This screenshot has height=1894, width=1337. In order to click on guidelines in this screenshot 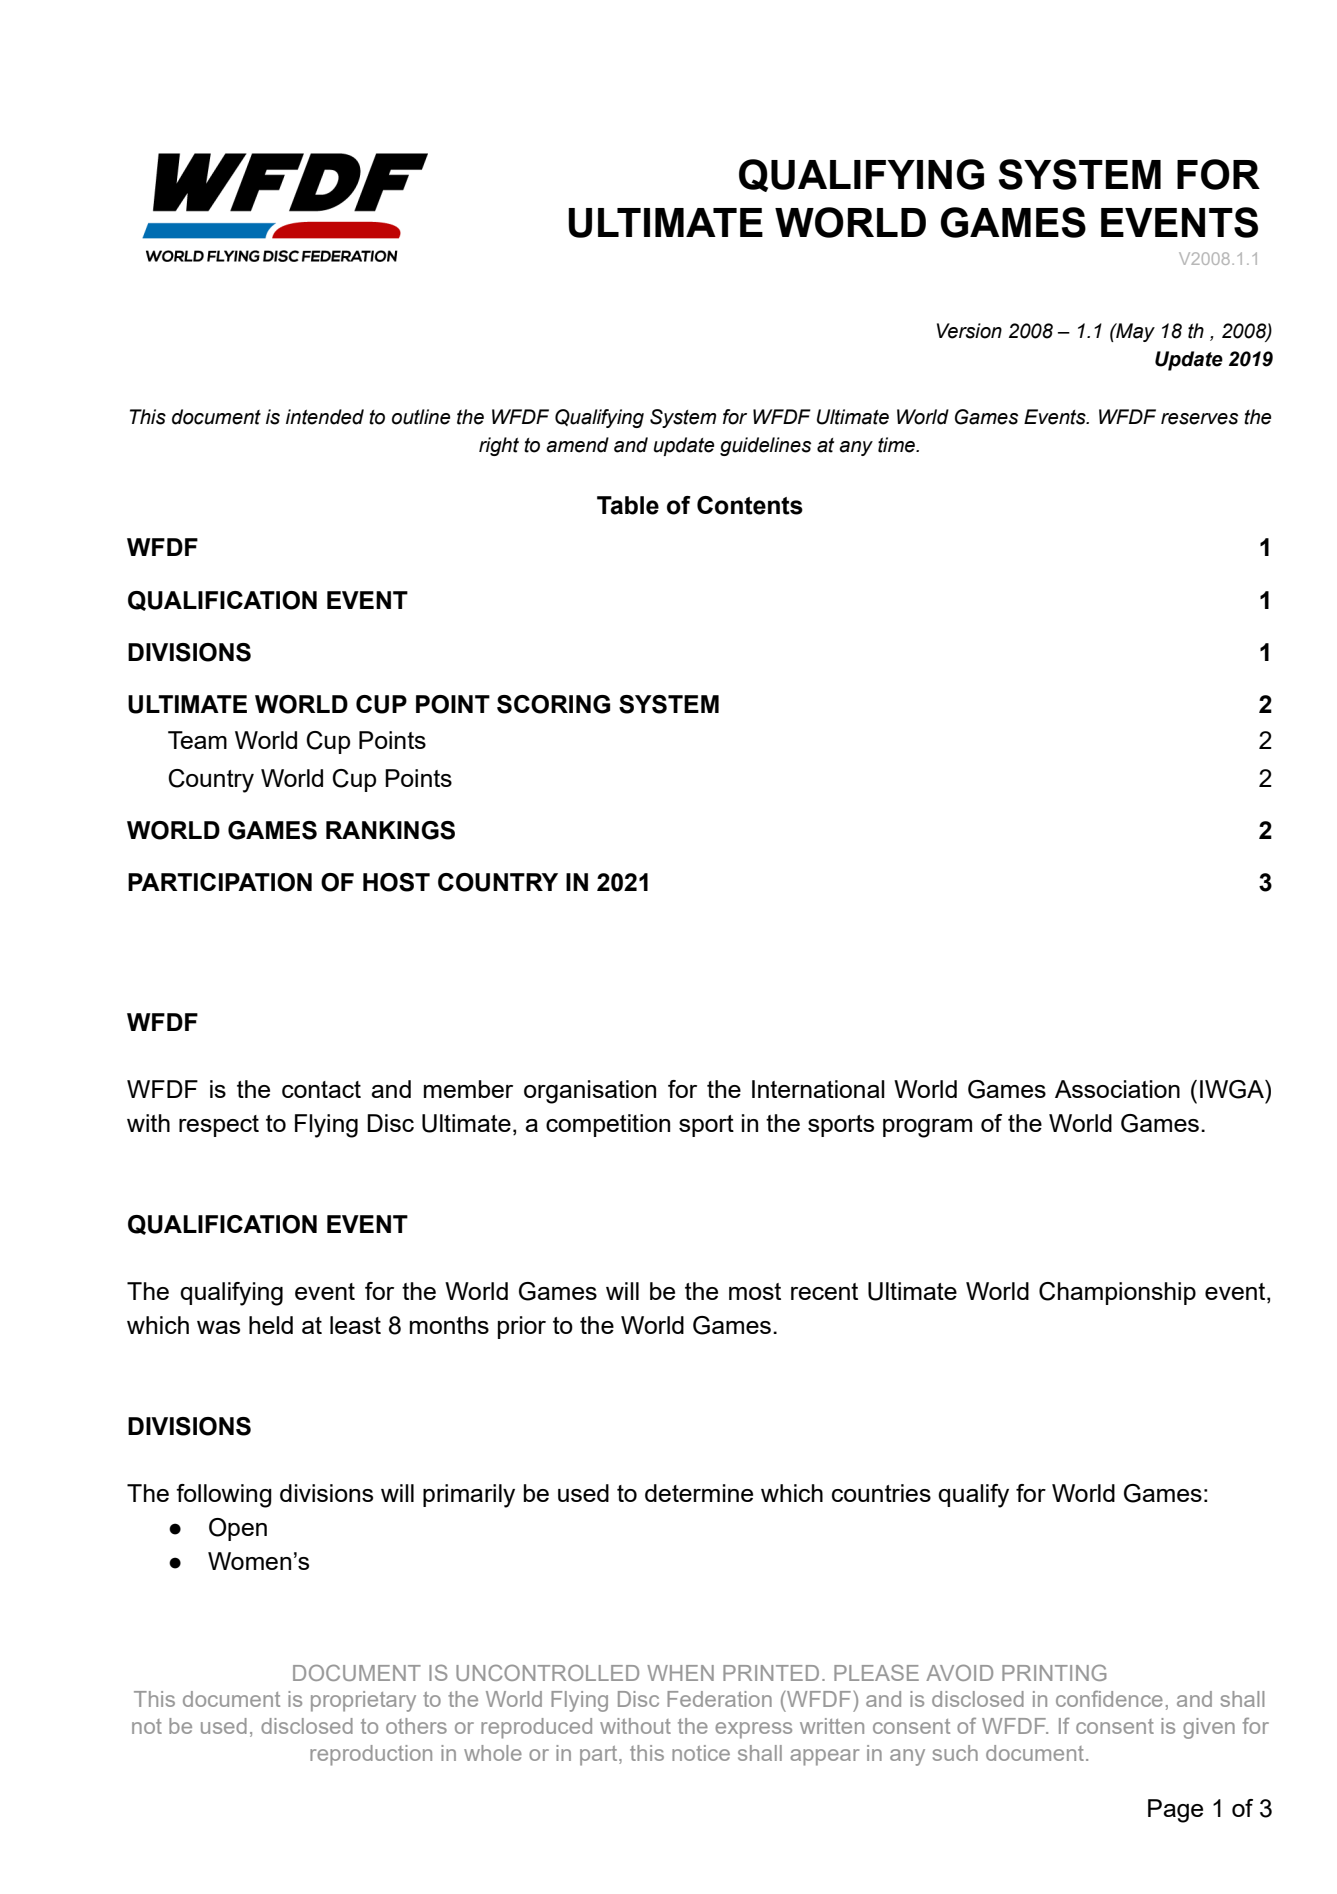, I will do `click(765, 446)`.
